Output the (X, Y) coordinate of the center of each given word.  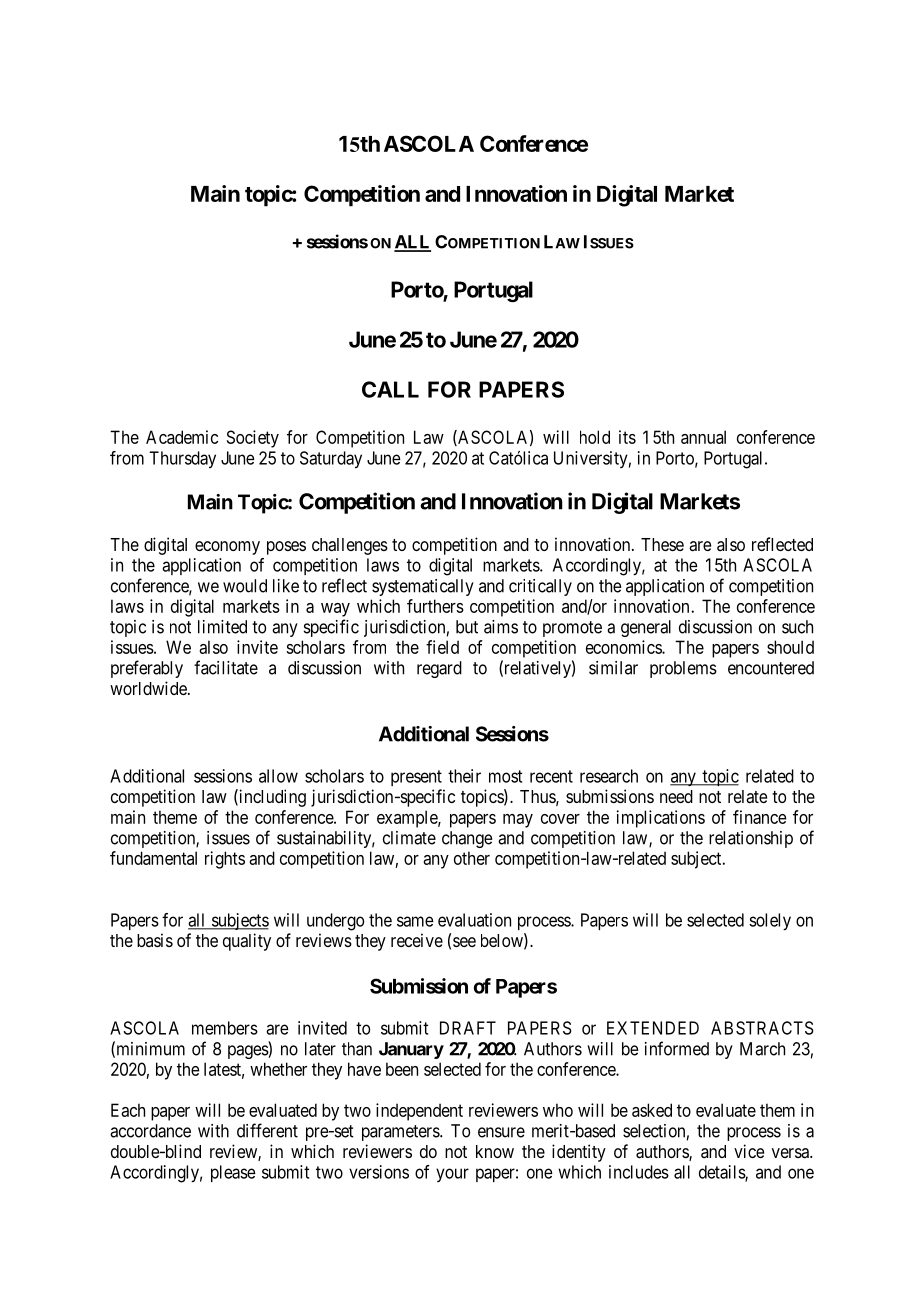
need (676, 796)
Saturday (331, 459)
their (464, 776)
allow (278, 776)
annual (703, 437)
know (495, 1151)
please (233, 1173)
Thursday (182, 459)
